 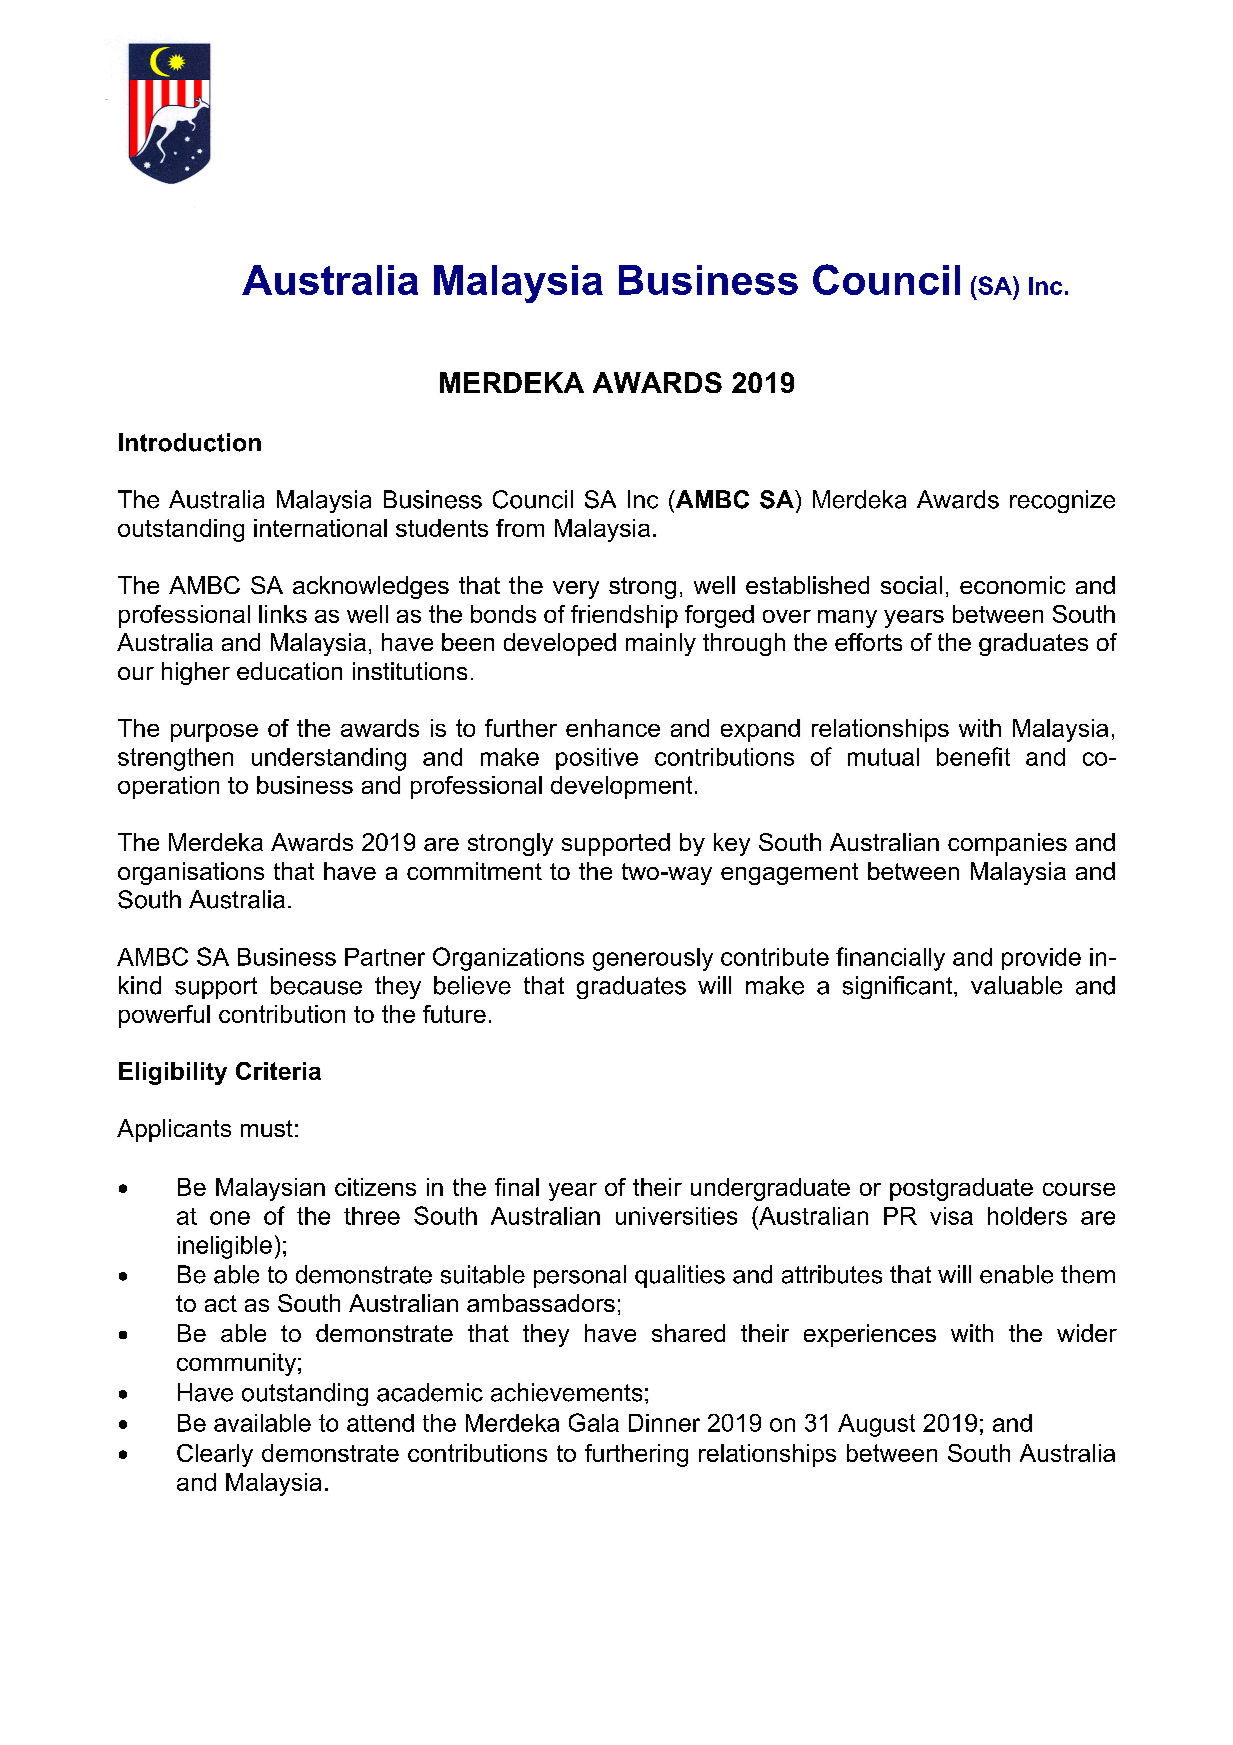 What do you see at coordinates (1062, 501) in the image?
I see `recognize` at bounding box center [1062, 501].
